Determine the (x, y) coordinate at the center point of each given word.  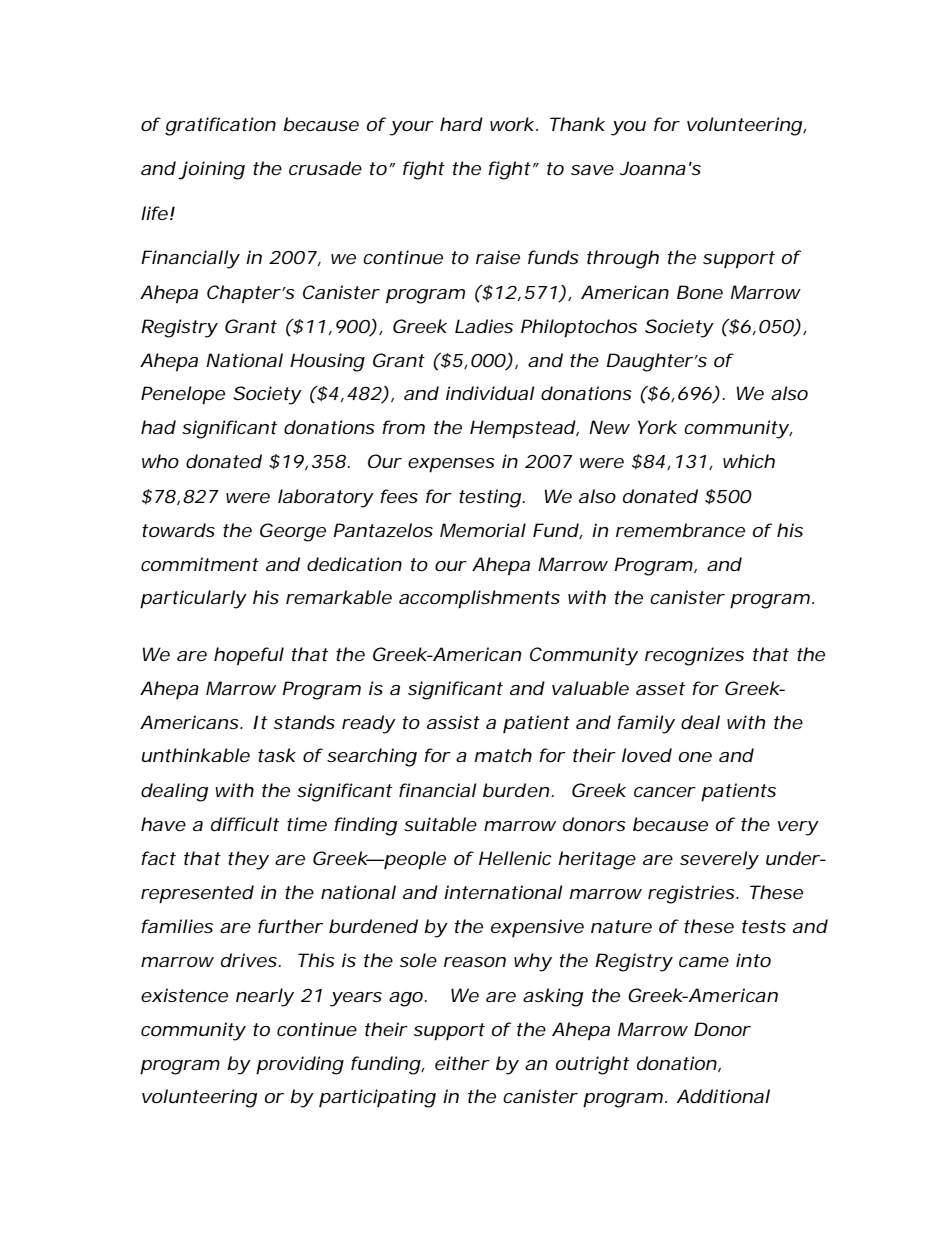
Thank (577, 124)
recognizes (694, 656)
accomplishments (479, 599)
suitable (440, 824)
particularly (193, 599)
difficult (245, 824)
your (411, 128)
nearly (265, 997)
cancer (665, 792)
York (657, 427)
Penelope (183, 395)
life (154, 213)
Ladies (484, 326)
